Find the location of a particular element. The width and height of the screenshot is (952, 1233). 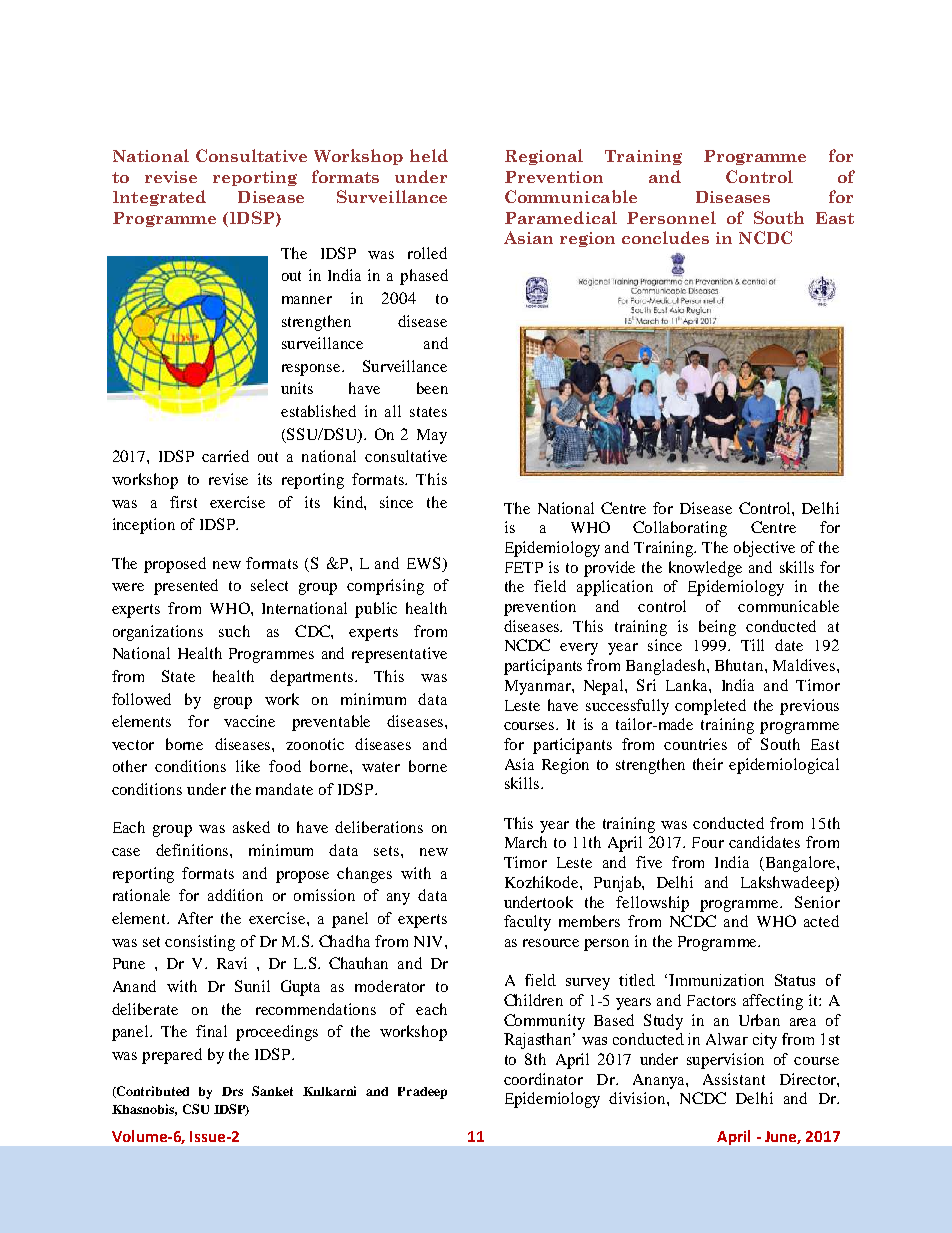

Drs is located at coordinates (232, 1091).
